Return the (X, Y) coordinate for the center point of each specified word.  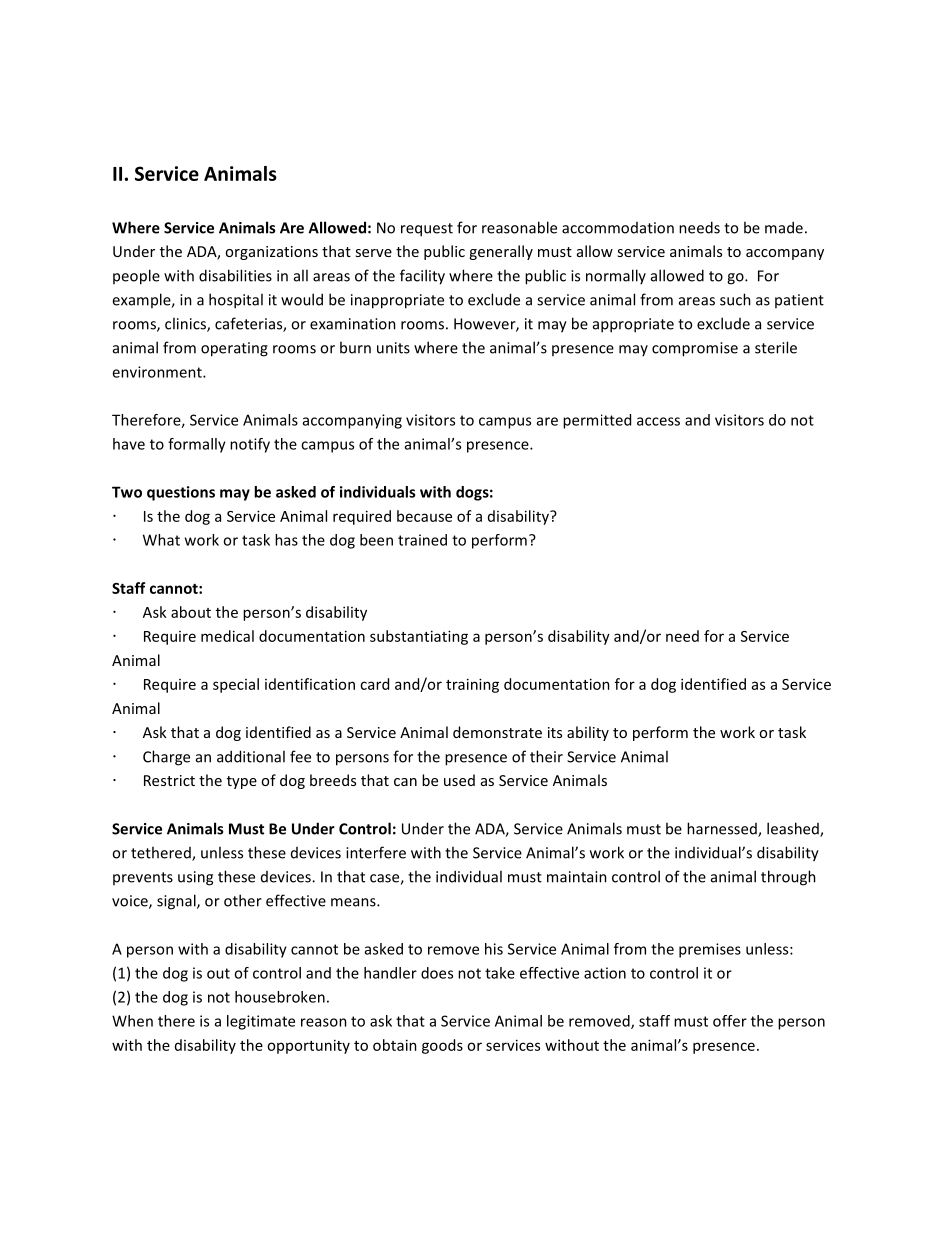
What (161, 540)
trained (422, 540)
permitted (597, 421)
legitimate (261, 1022)
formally (197, 445)
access (658, 421)
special (236, 685)
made (784, 227)
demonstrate (497, 732)
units (393, 348)
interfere (376, 852)
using (195, 878)
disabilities (235, 275)
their (546, 756)
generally (501, 252)
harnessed (723, 829)
